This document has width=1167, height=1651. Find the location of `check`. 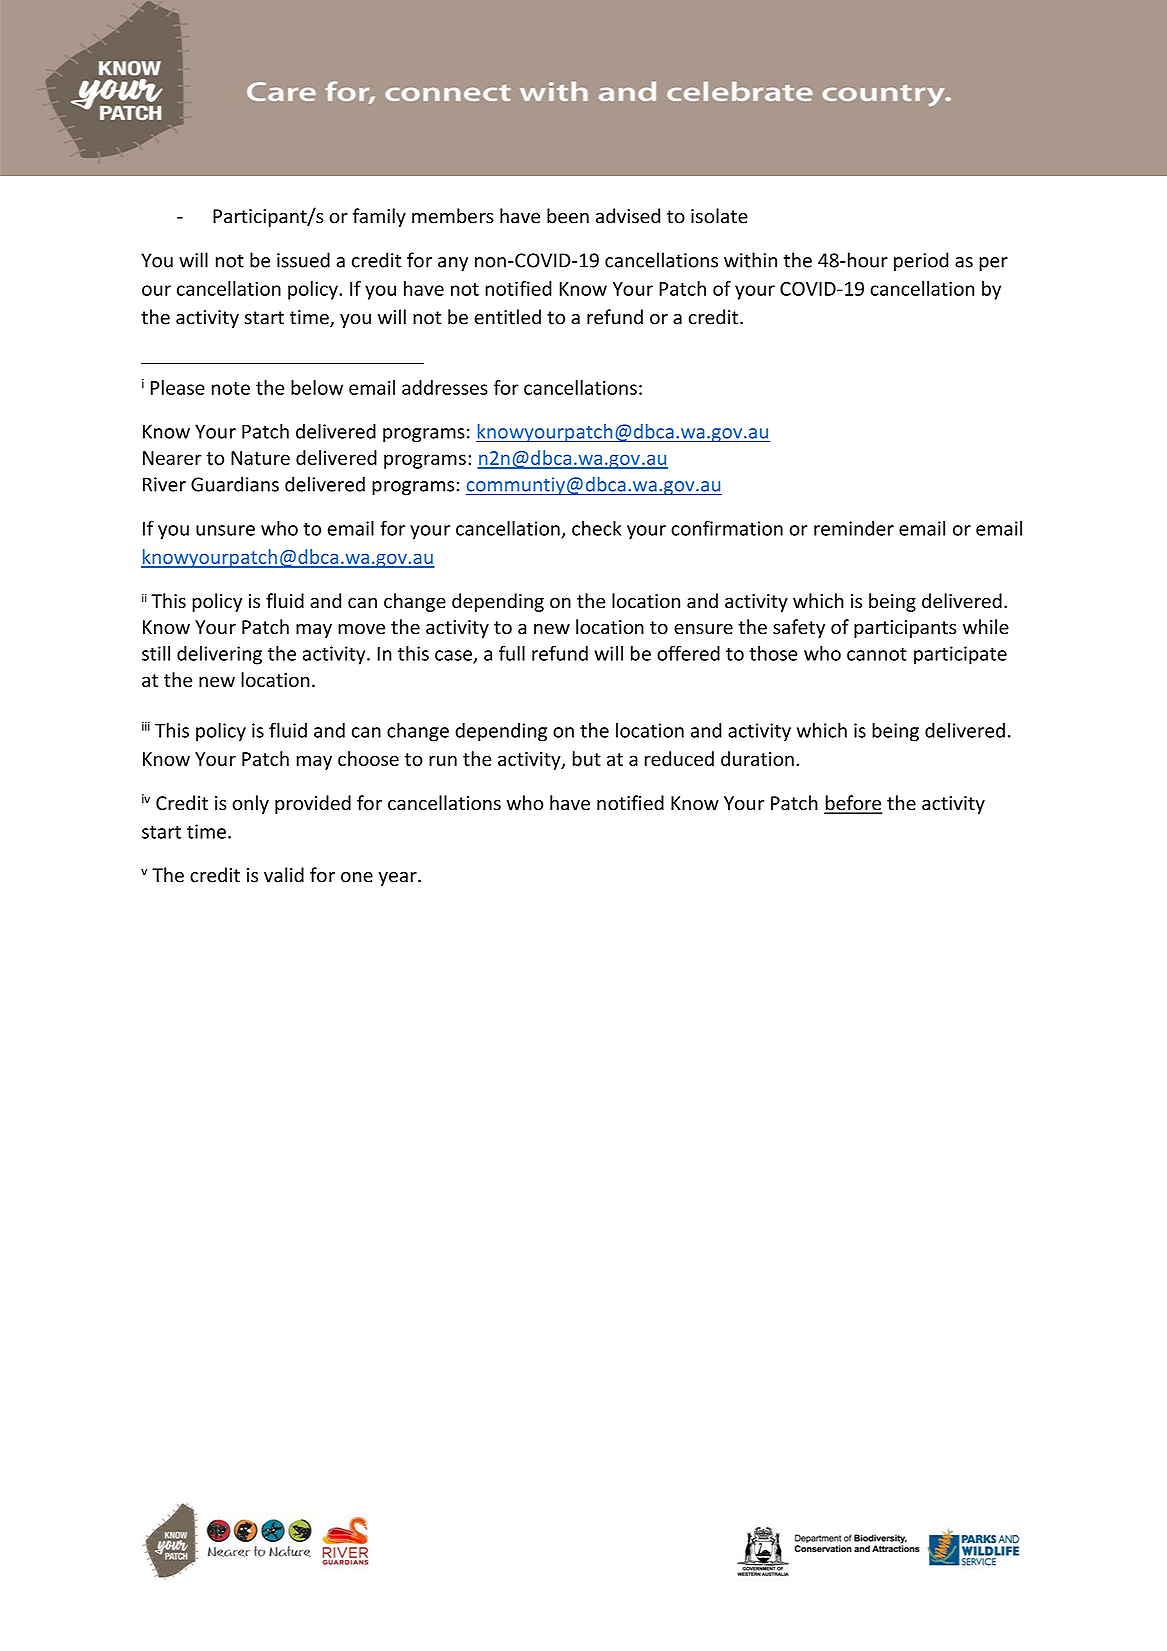

check is located at coordinates (596, 528).
